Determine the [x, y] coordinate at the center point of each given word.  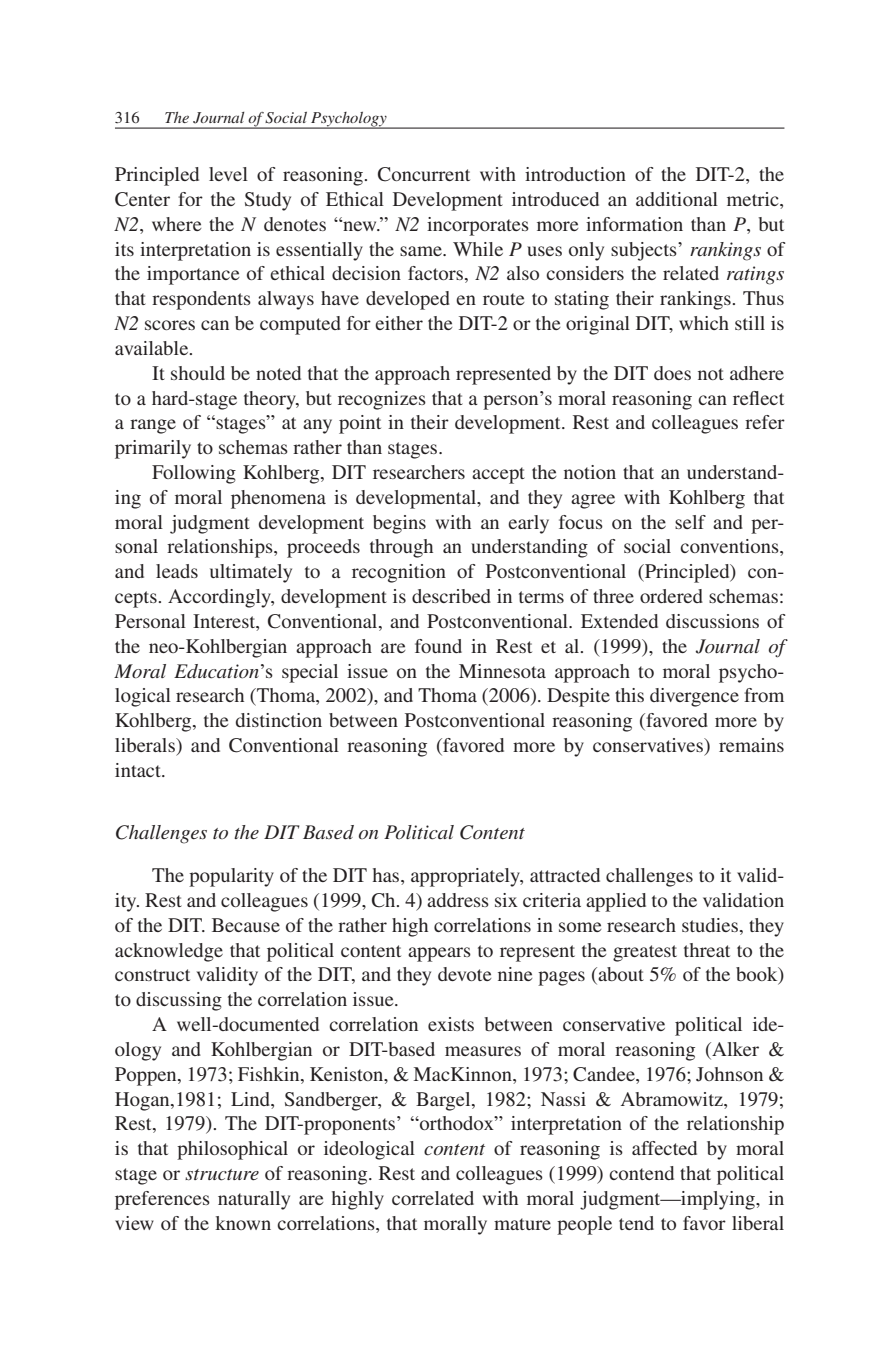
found [438, 646]
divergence [694, 697]
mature [522, 1224]
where [176, 224]
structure [222, 1175]
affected [664, 1148]
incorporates [478, 226]
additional [677, 199]
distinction [279, 720]
